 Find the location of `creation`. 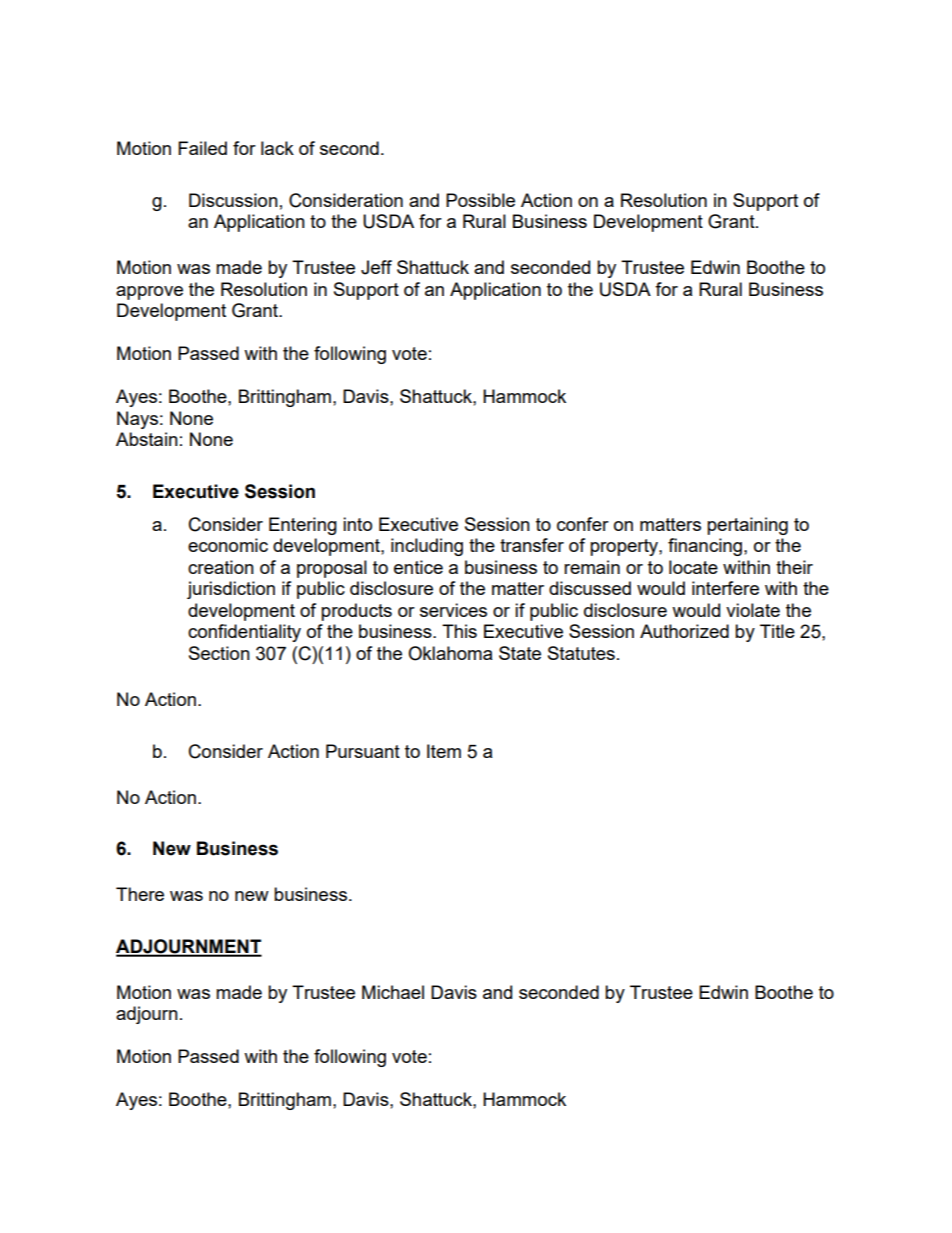

creation is located at coordinates (221, 567).
